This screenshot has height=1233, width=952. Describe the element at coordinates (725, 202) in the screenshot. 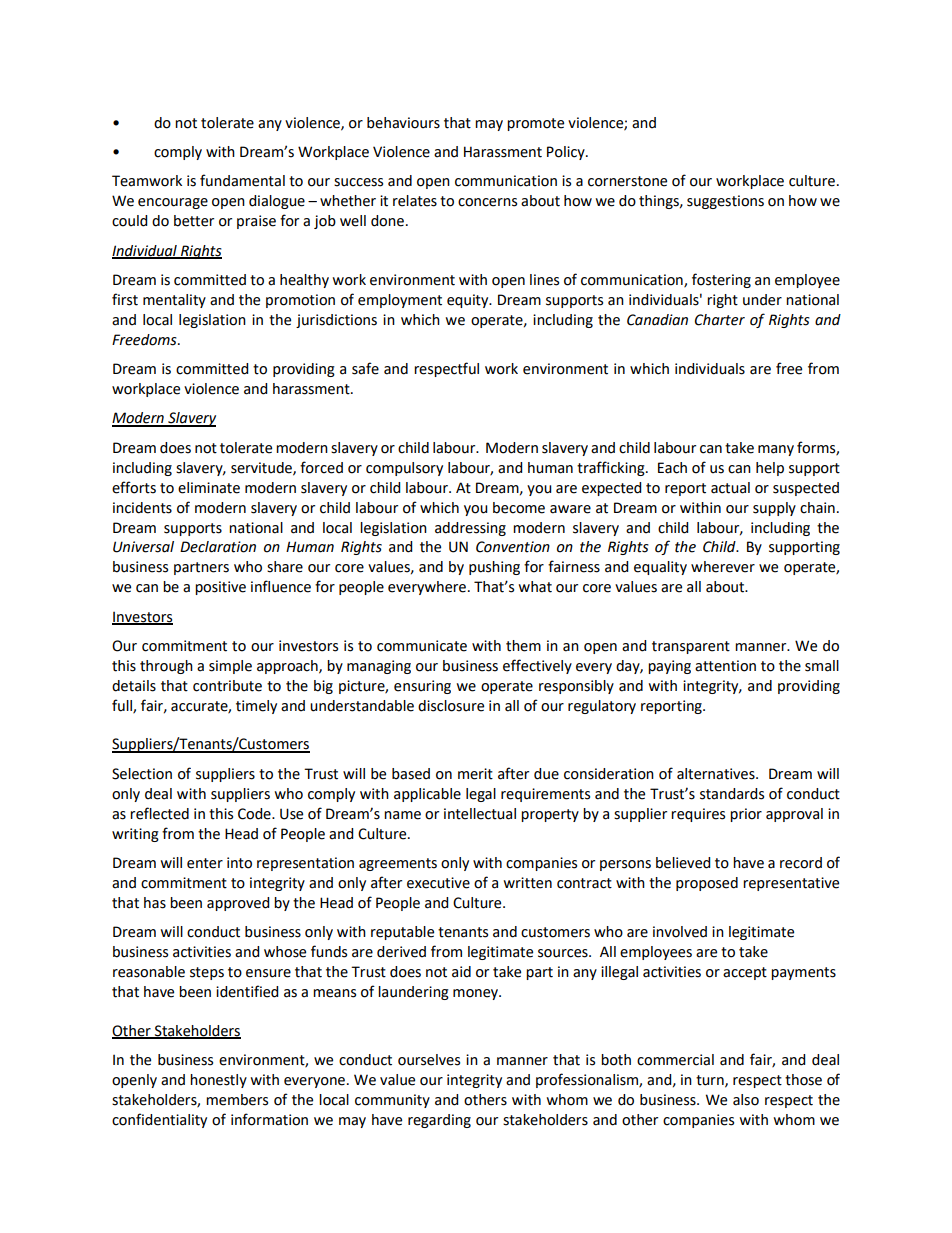

I see `suggestions` at that location.
